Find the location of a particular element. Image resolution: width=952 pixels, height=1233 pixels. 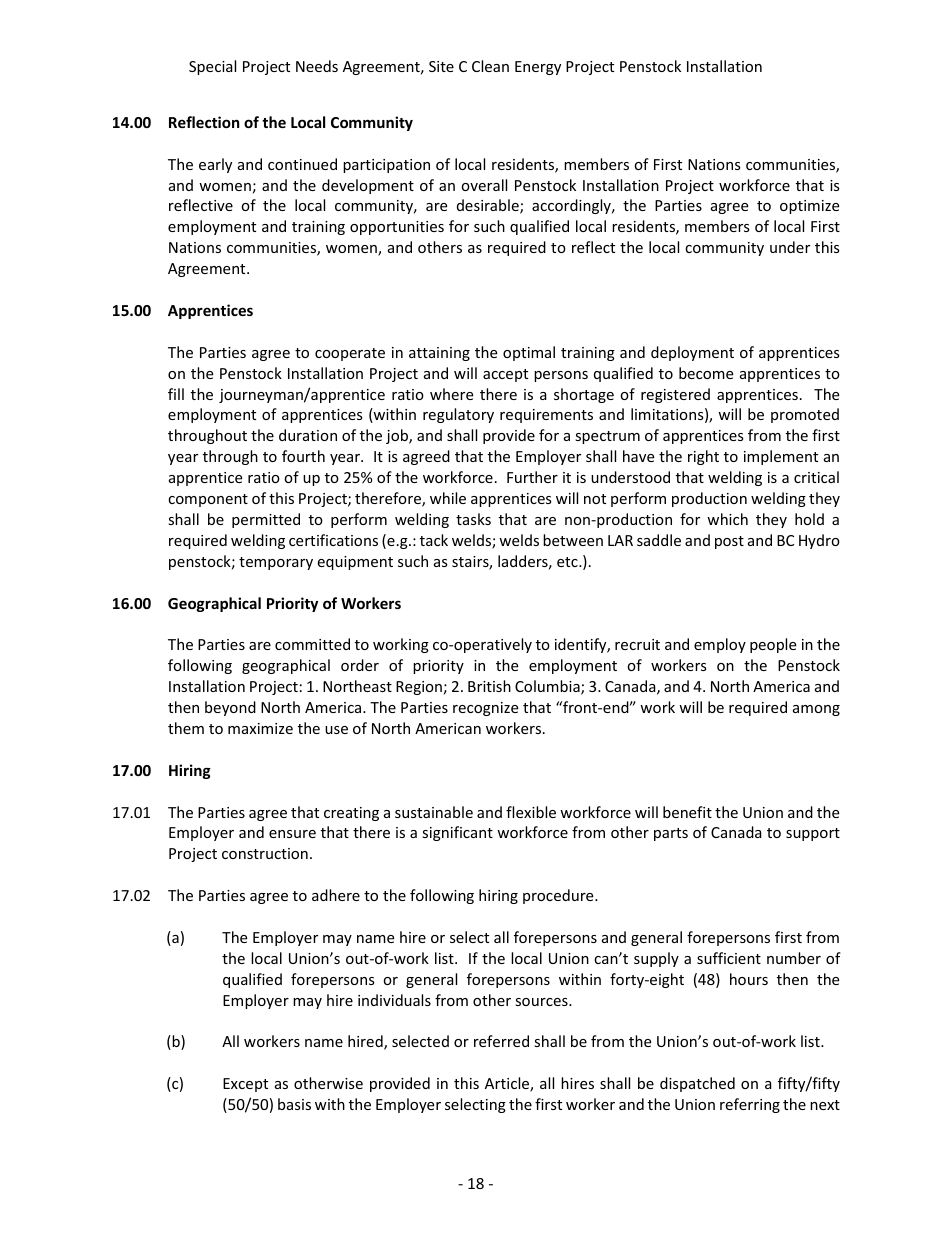

optimize is located at coordinates (809, 207).
